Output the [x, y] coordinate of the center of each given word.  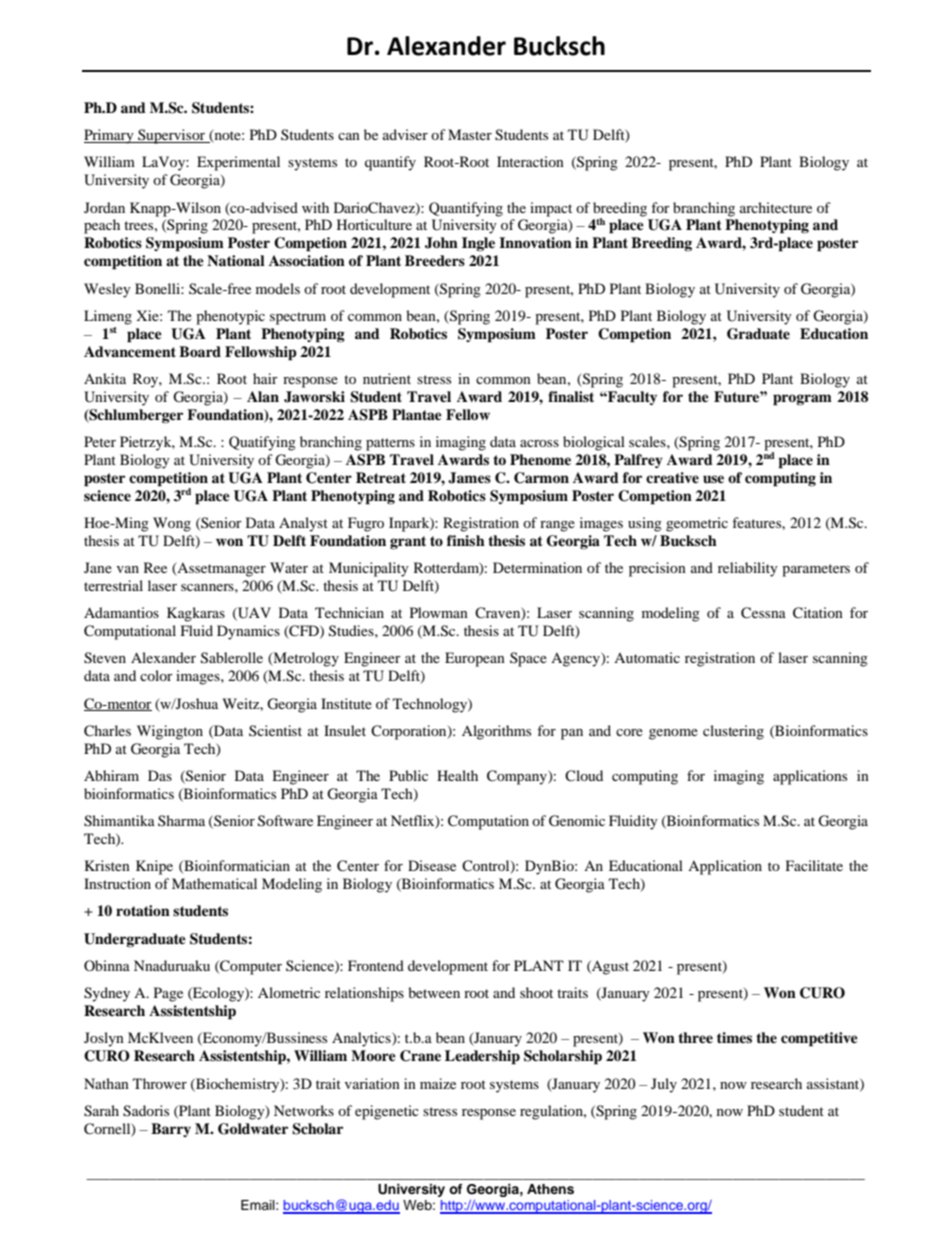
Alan [263, 396]
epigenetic [387, 1112]
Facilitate [814, 865]
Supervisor [172, 136]
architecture [776, 207]
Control [487, 867]
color [156, 675]
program [802, 400]
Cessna [763, 613]
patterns [390, 444]
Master [470, 134]
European [475, 659]
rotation [143, 910]
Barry [171, 1130]
